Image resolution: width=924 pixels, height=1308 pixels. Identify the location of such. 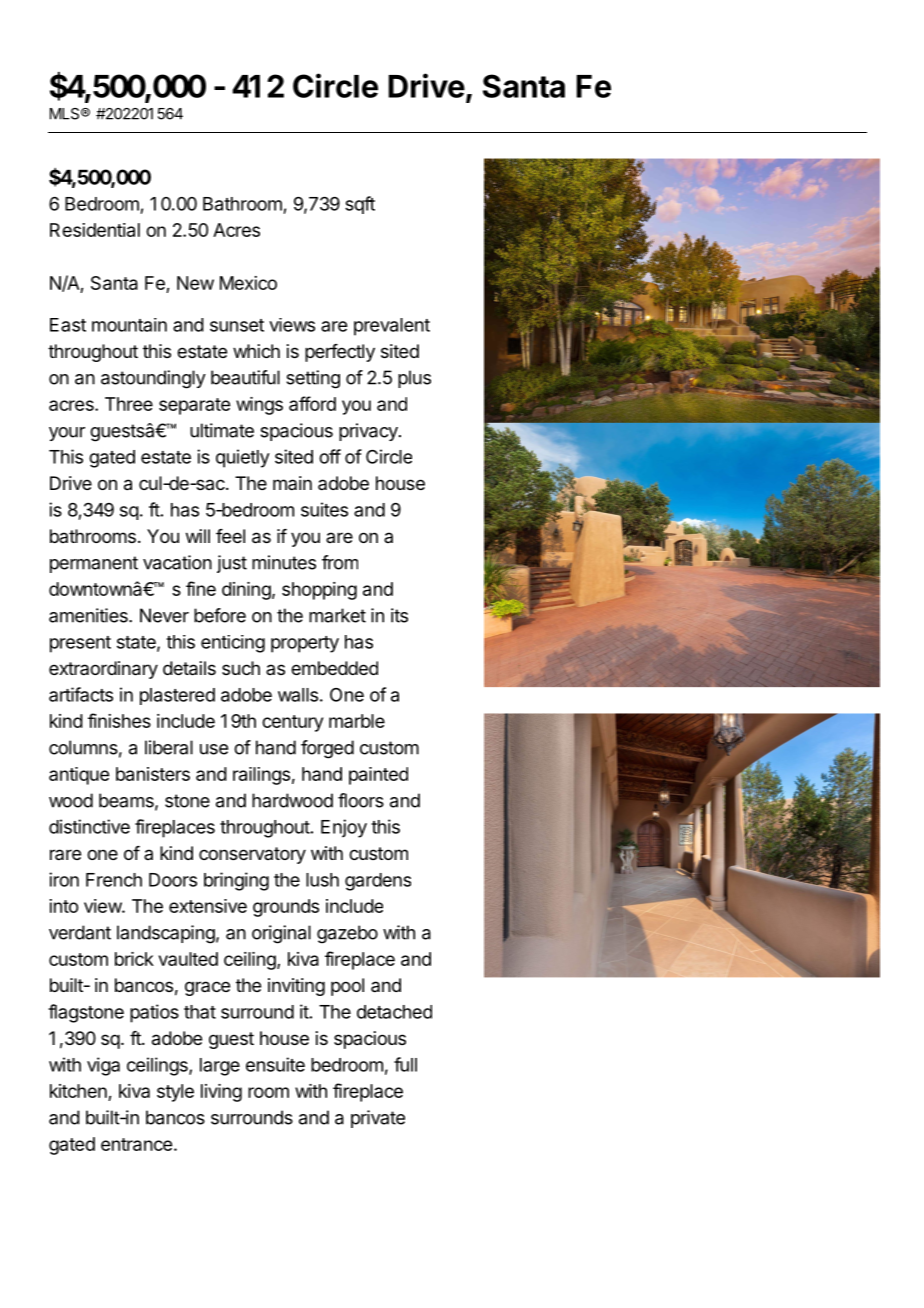
(241, 668).
